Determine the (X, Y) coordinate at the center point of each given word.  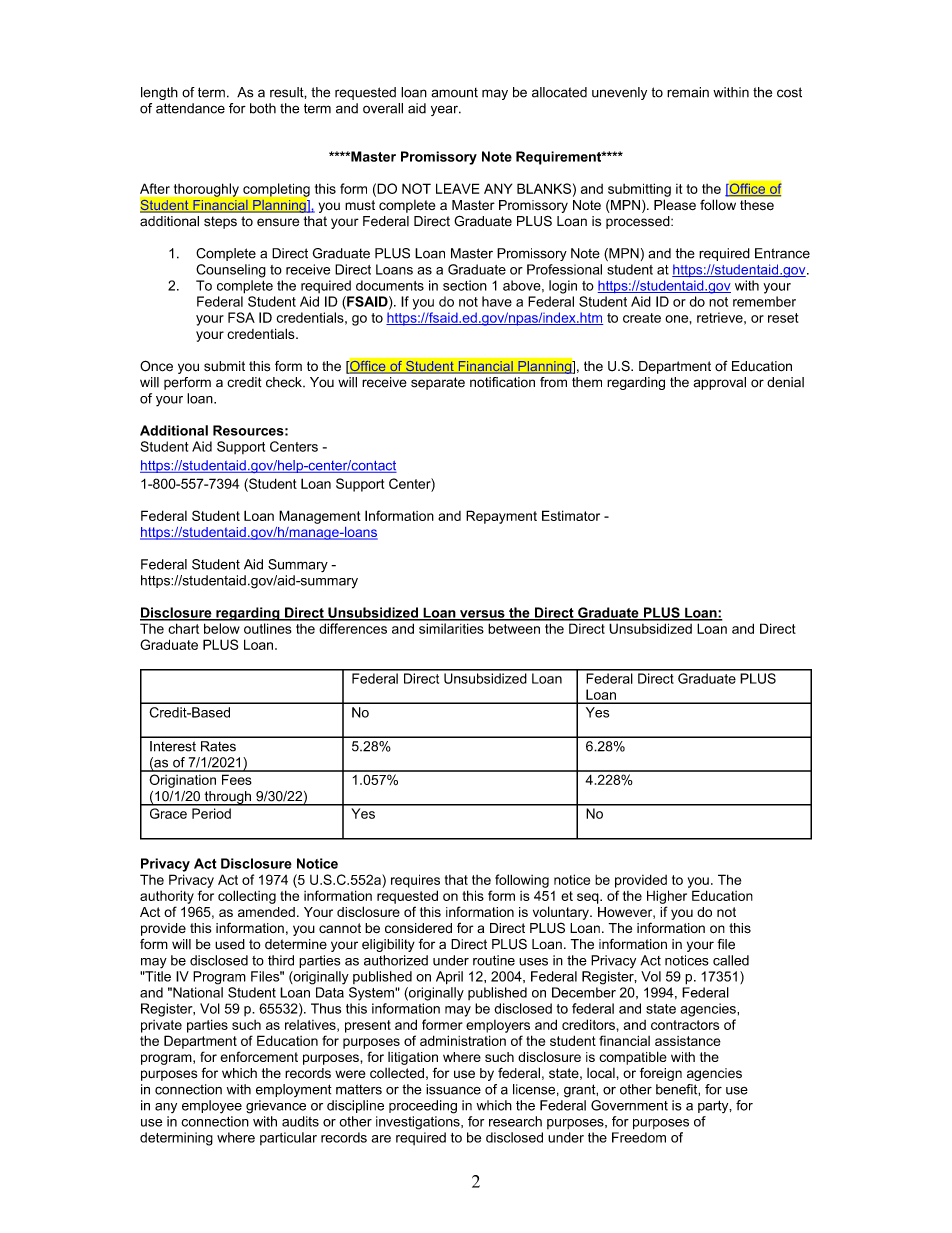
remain (688, 92)
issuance (453, 1089)
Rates (218, 746)
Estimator (571, 515)
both (263, 108)
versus (482, 615)
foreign (661, 1074)
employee (212, 1107)
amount (454, 93)
